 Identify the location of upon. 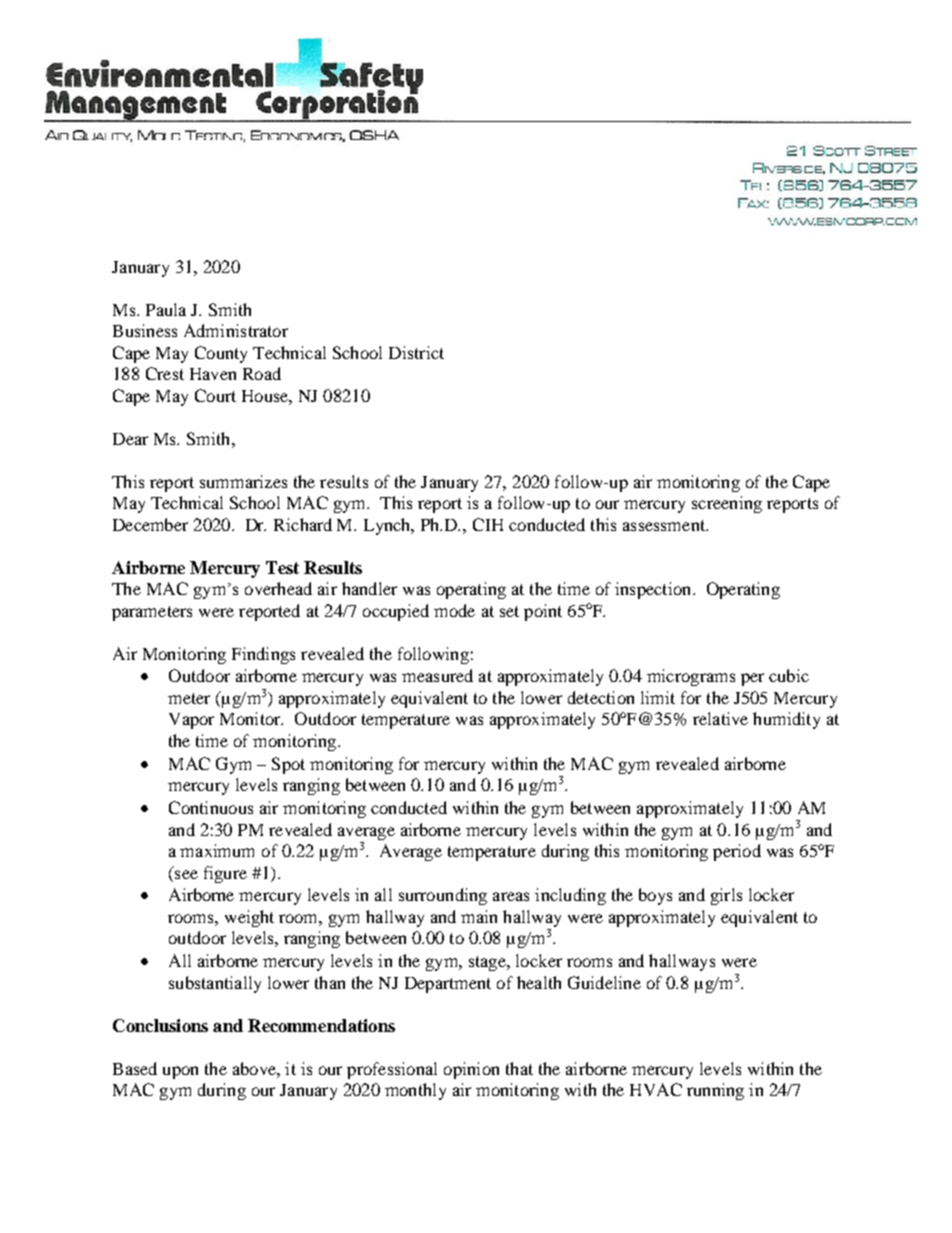
(180, 1072).
